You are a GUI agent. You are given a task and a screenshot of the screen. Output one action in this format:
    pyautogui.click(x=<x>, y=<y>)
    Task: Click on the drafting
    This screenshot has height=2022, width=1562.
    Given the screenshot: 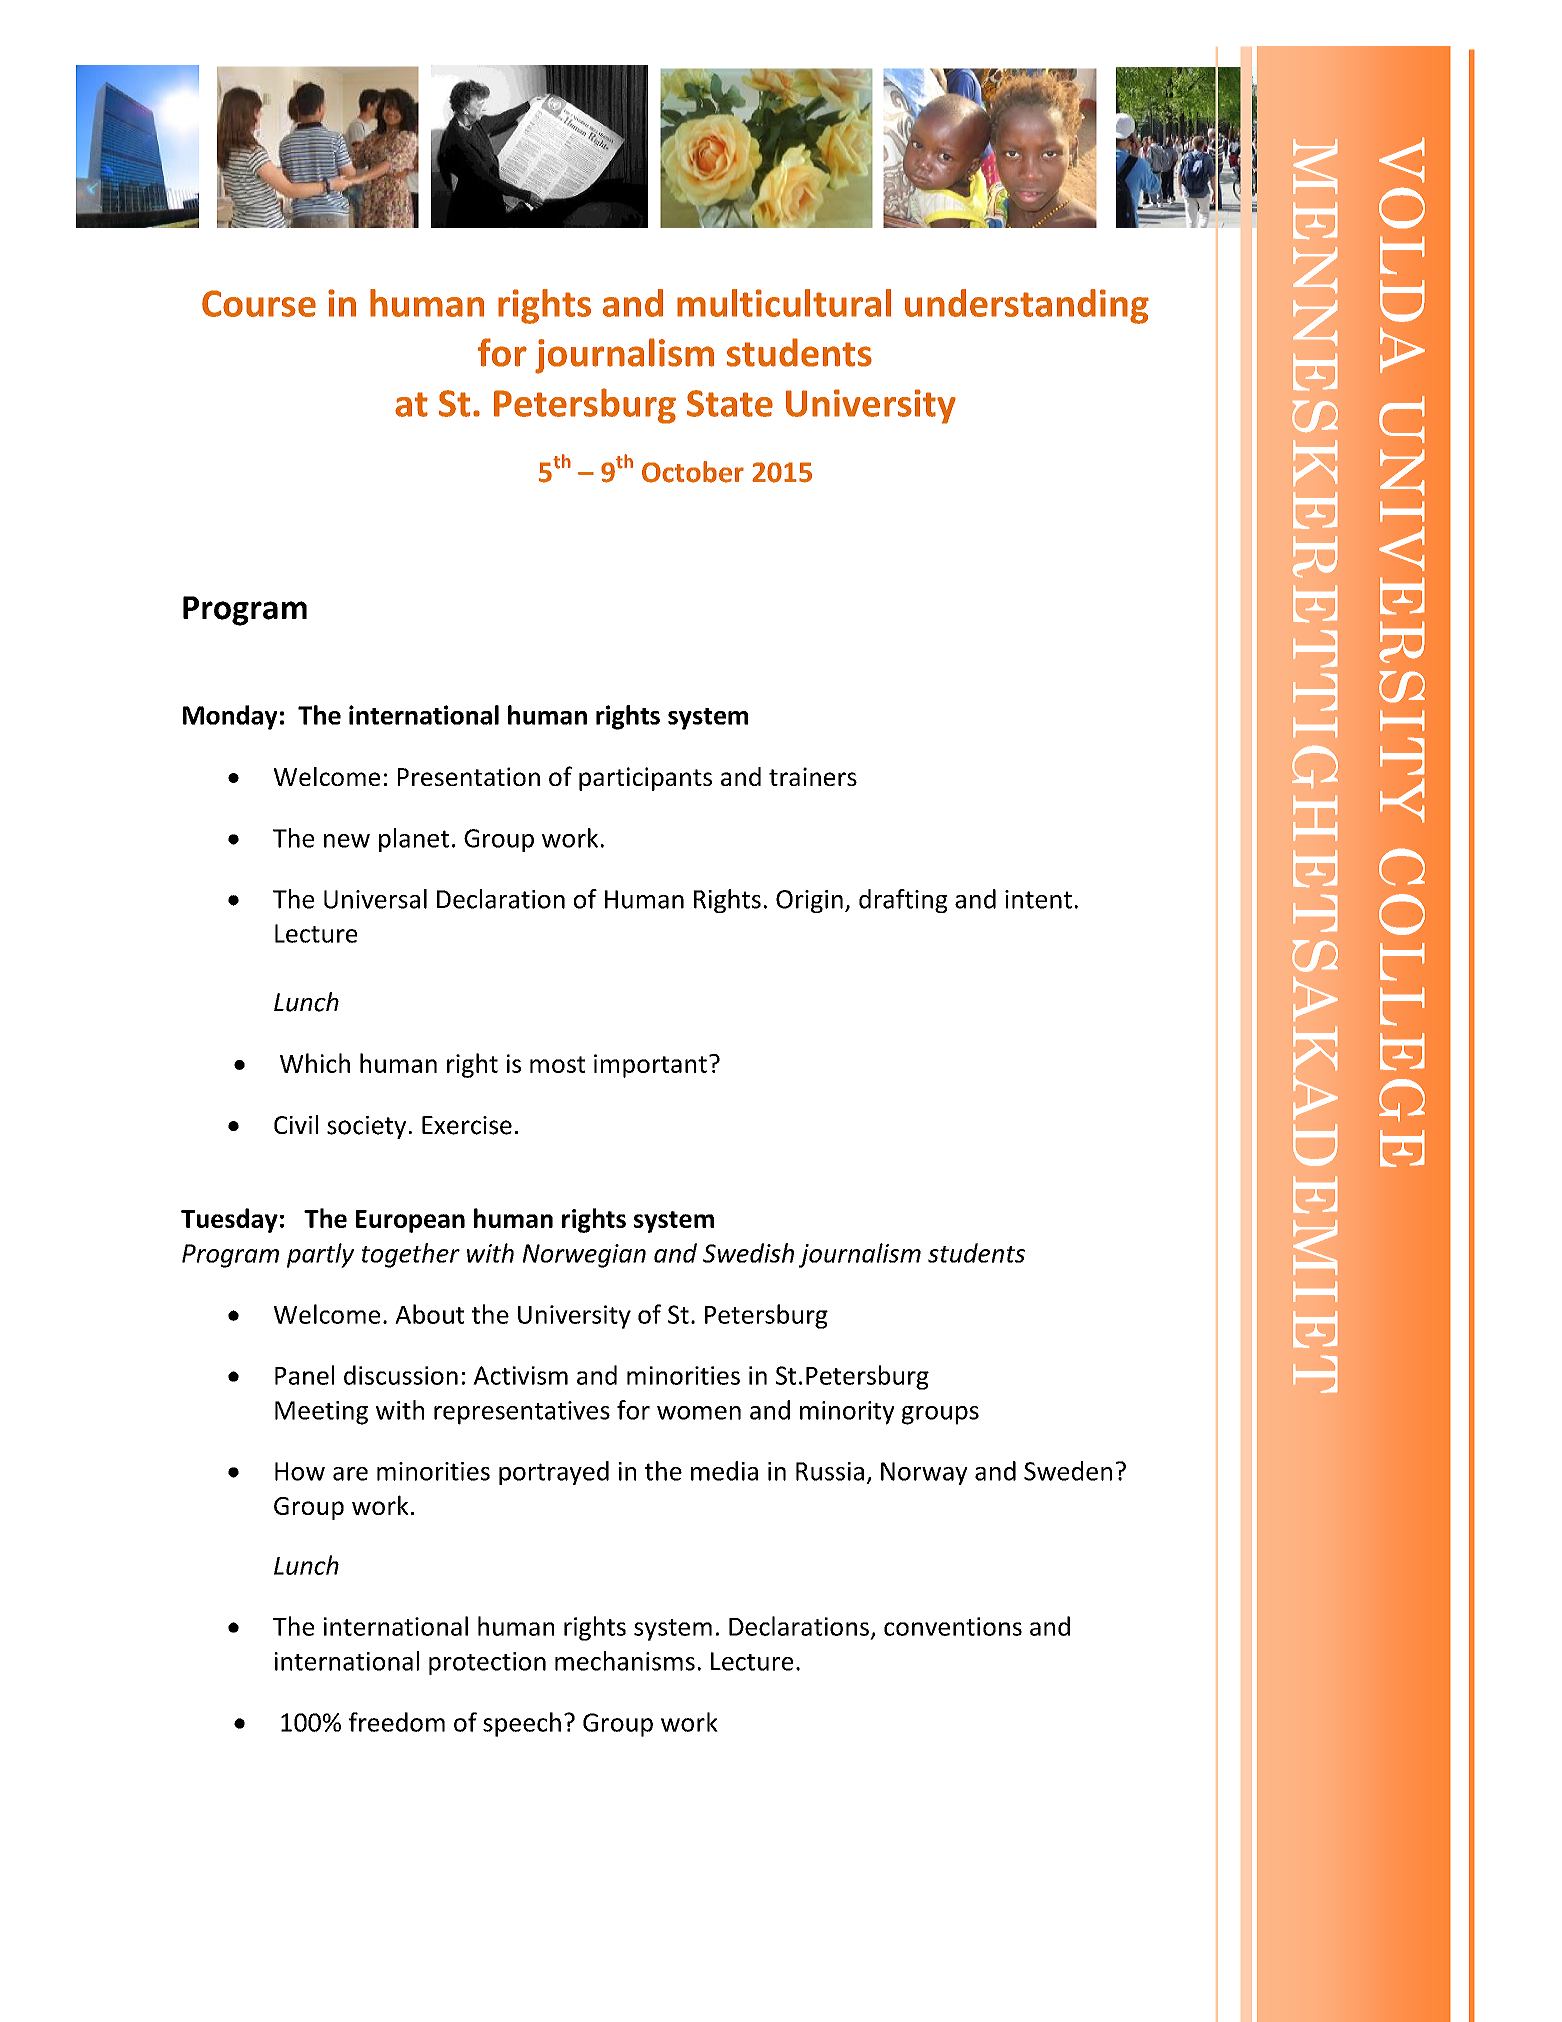 What is the action you would take?
    pyautogui.click(x=903, y=901)
